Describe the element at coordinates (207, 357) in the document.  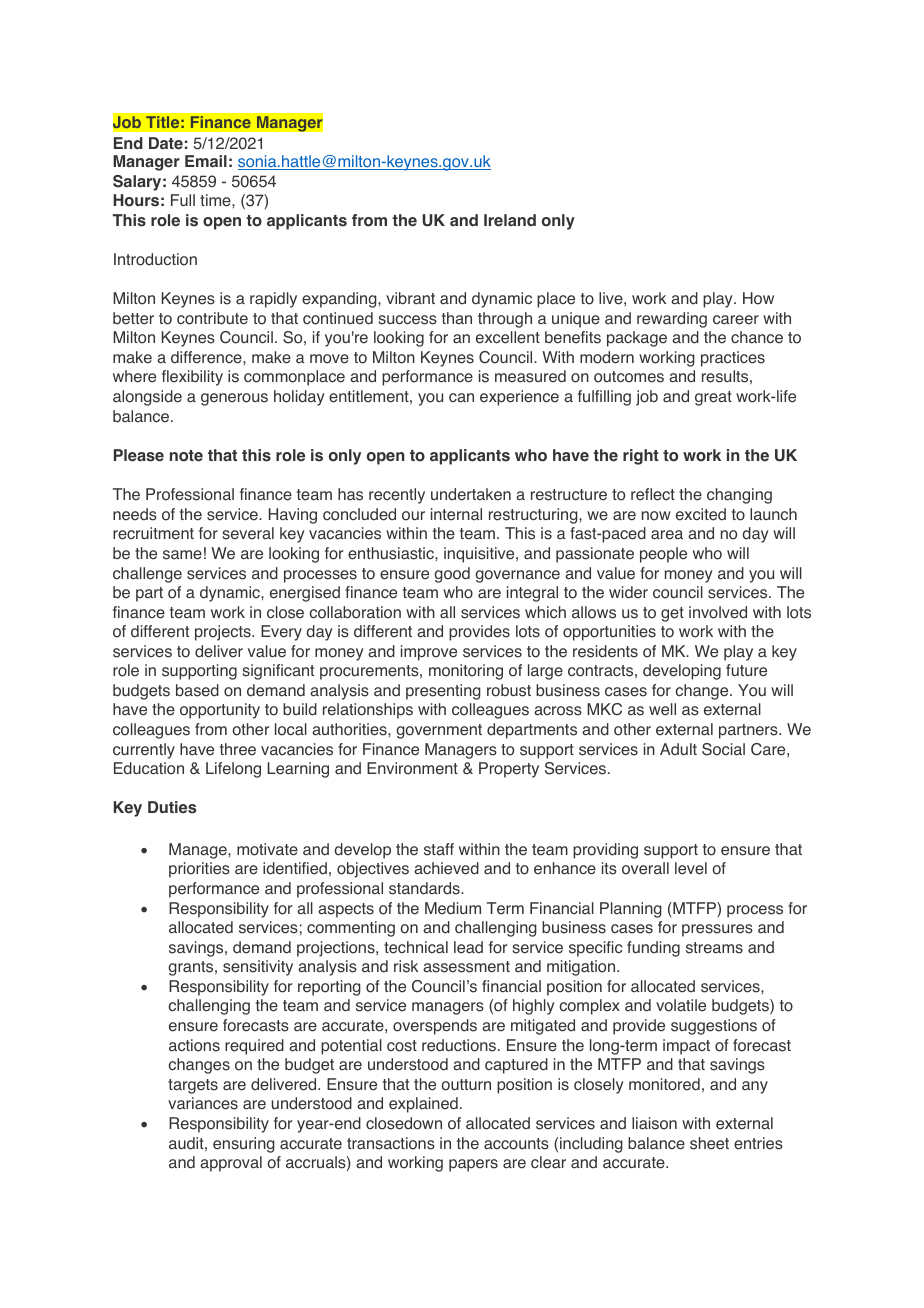
I see `difference` at that location.
